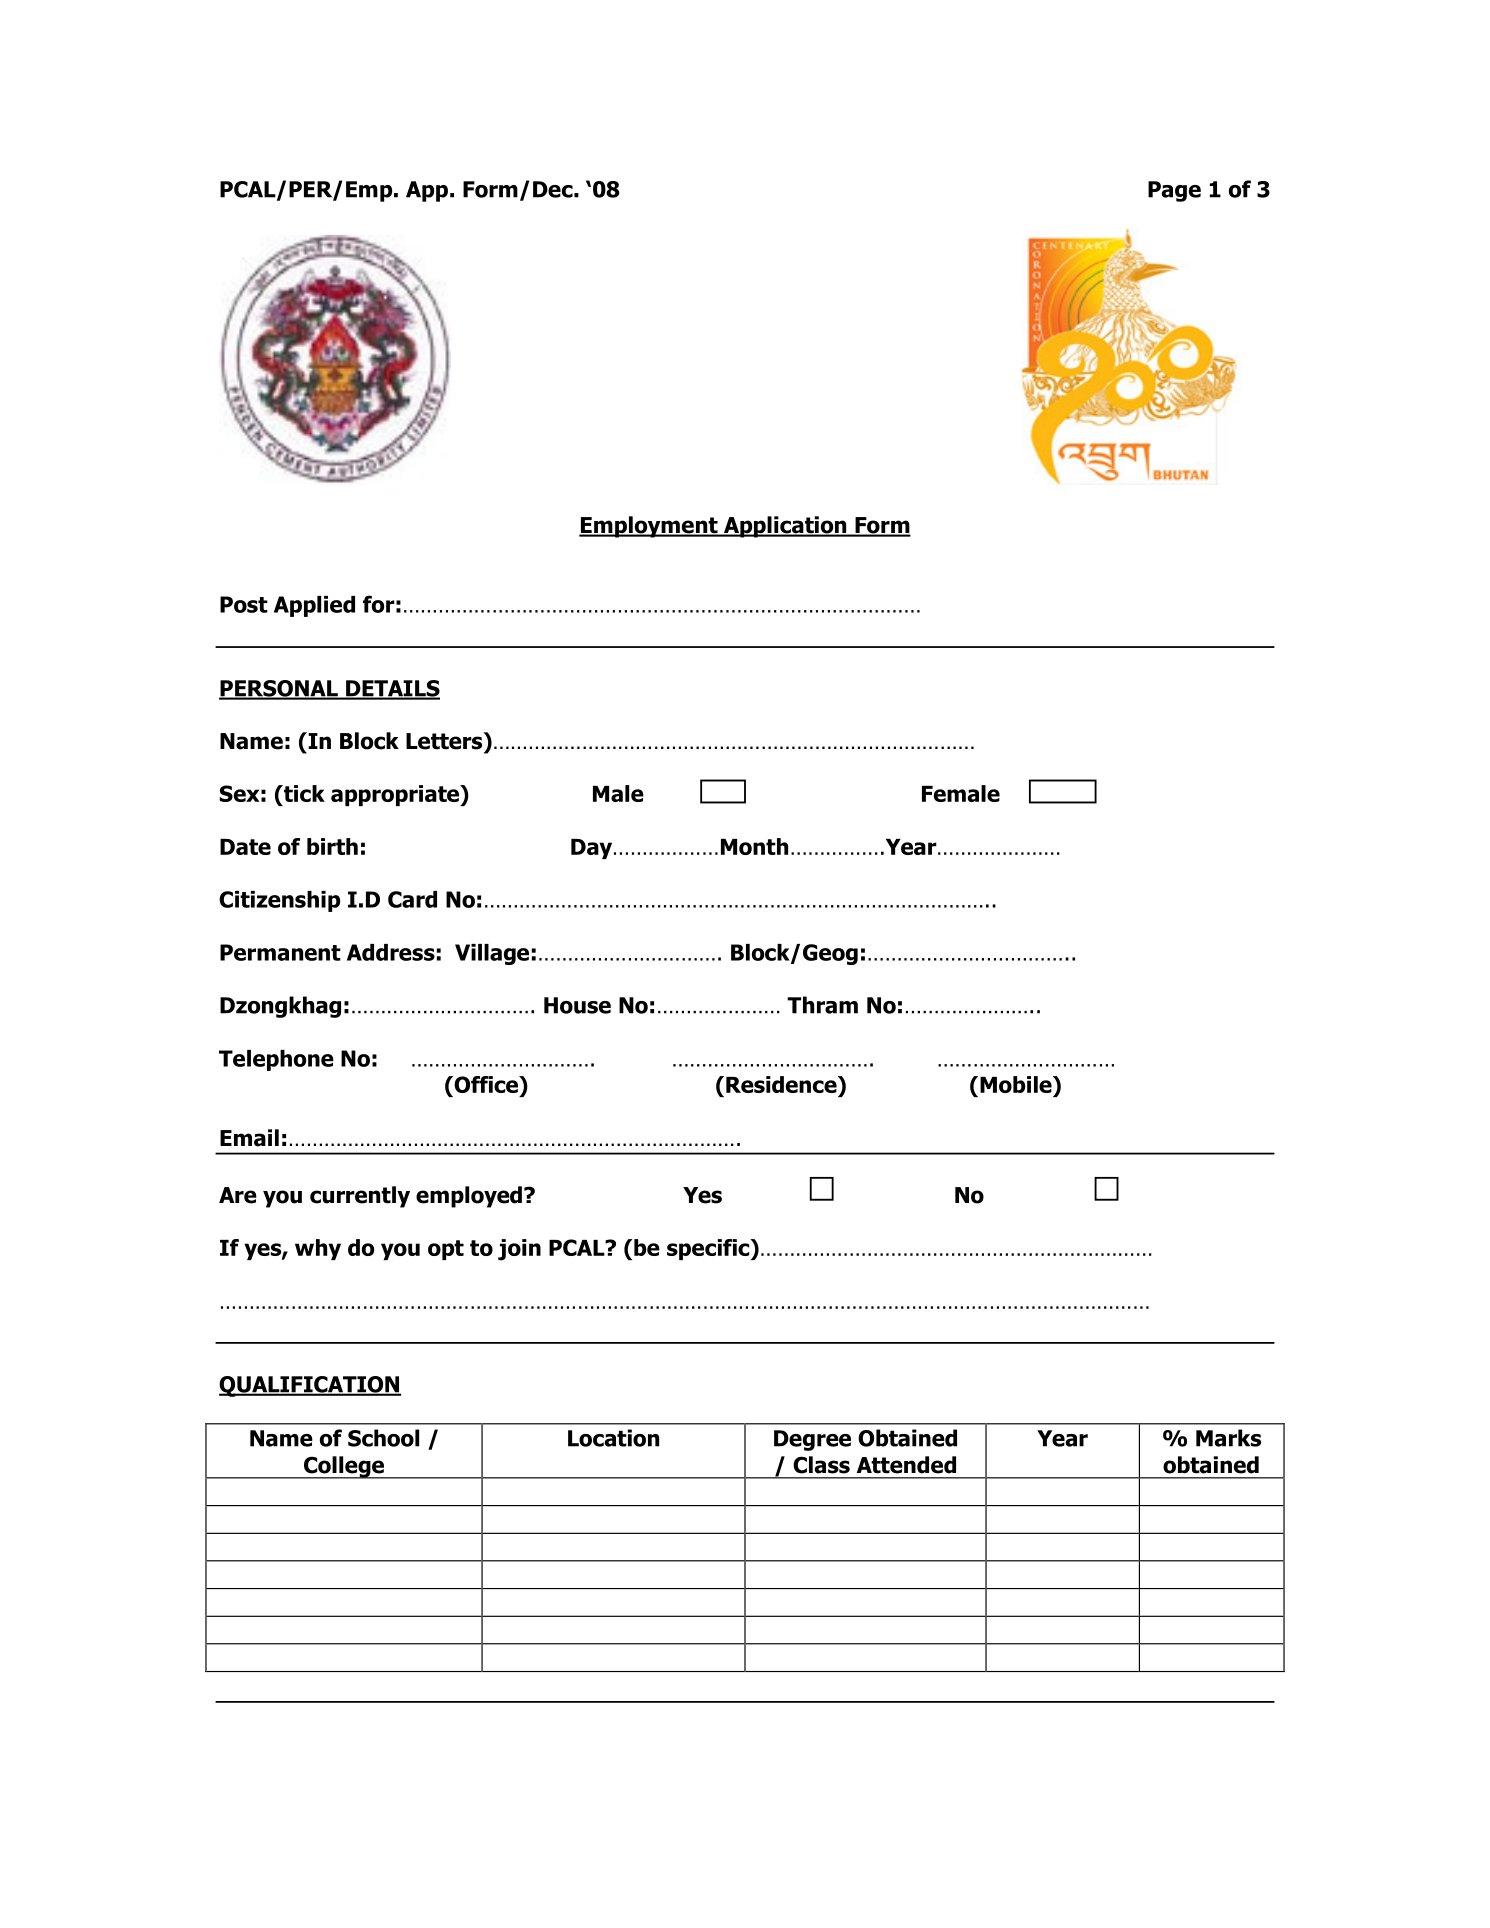 Image resolution: width=1490 pixels, height=1928 pixels. I want to click on Application, so click(785, 527).
